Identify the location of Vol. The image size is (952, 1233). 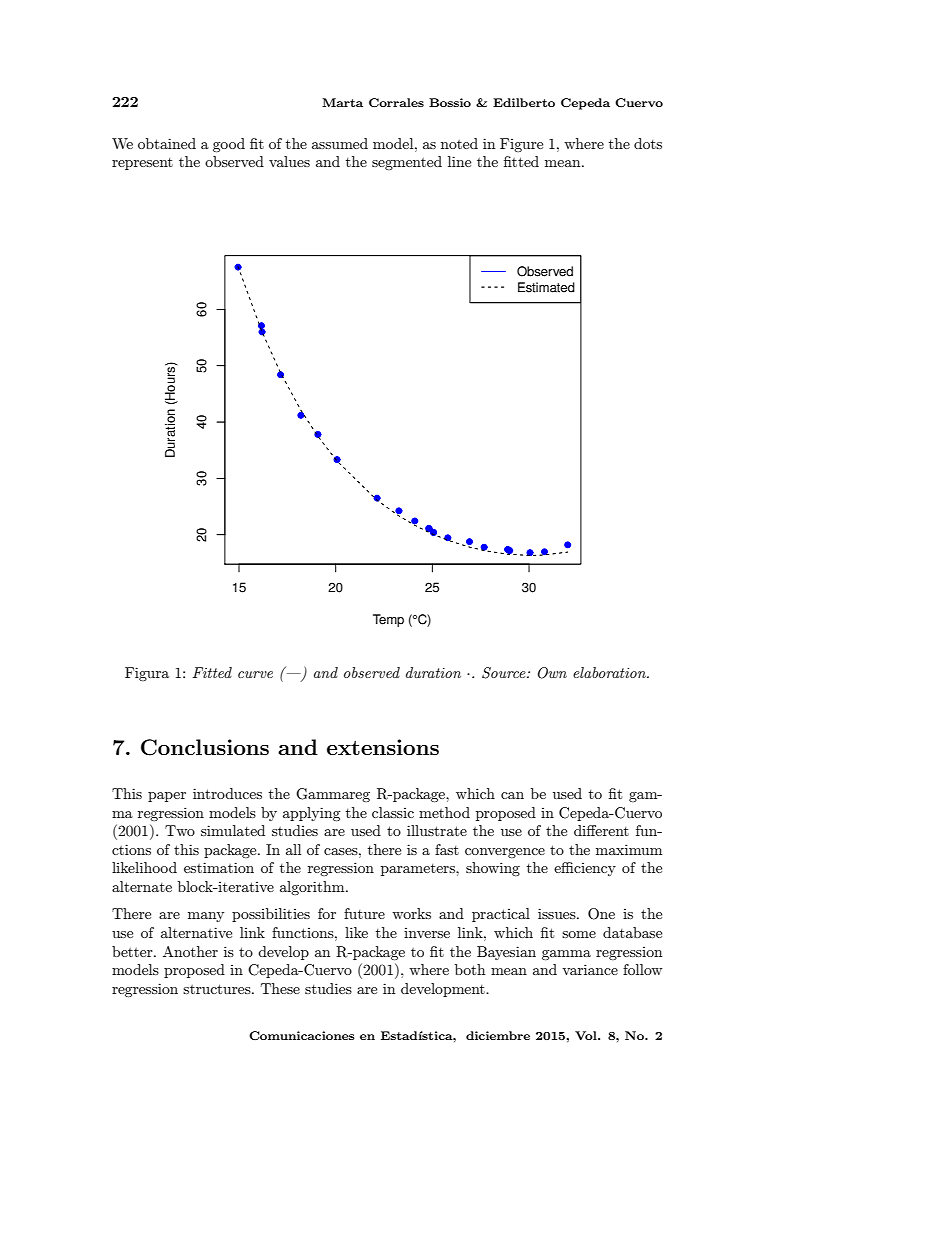
(587, 1035).
